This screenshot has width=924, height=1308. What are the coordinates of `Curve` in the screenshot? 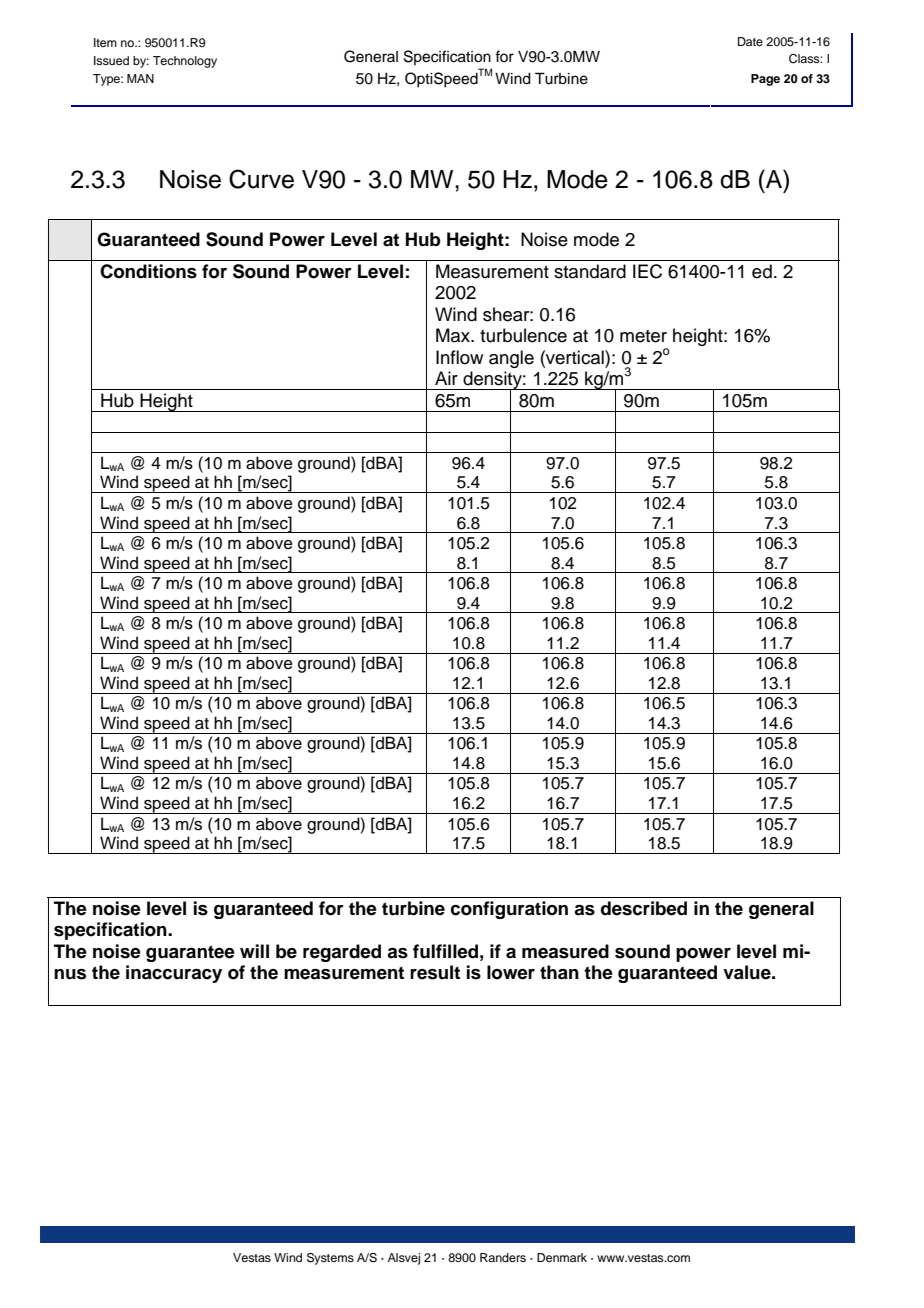 It's located at (261, 179).
